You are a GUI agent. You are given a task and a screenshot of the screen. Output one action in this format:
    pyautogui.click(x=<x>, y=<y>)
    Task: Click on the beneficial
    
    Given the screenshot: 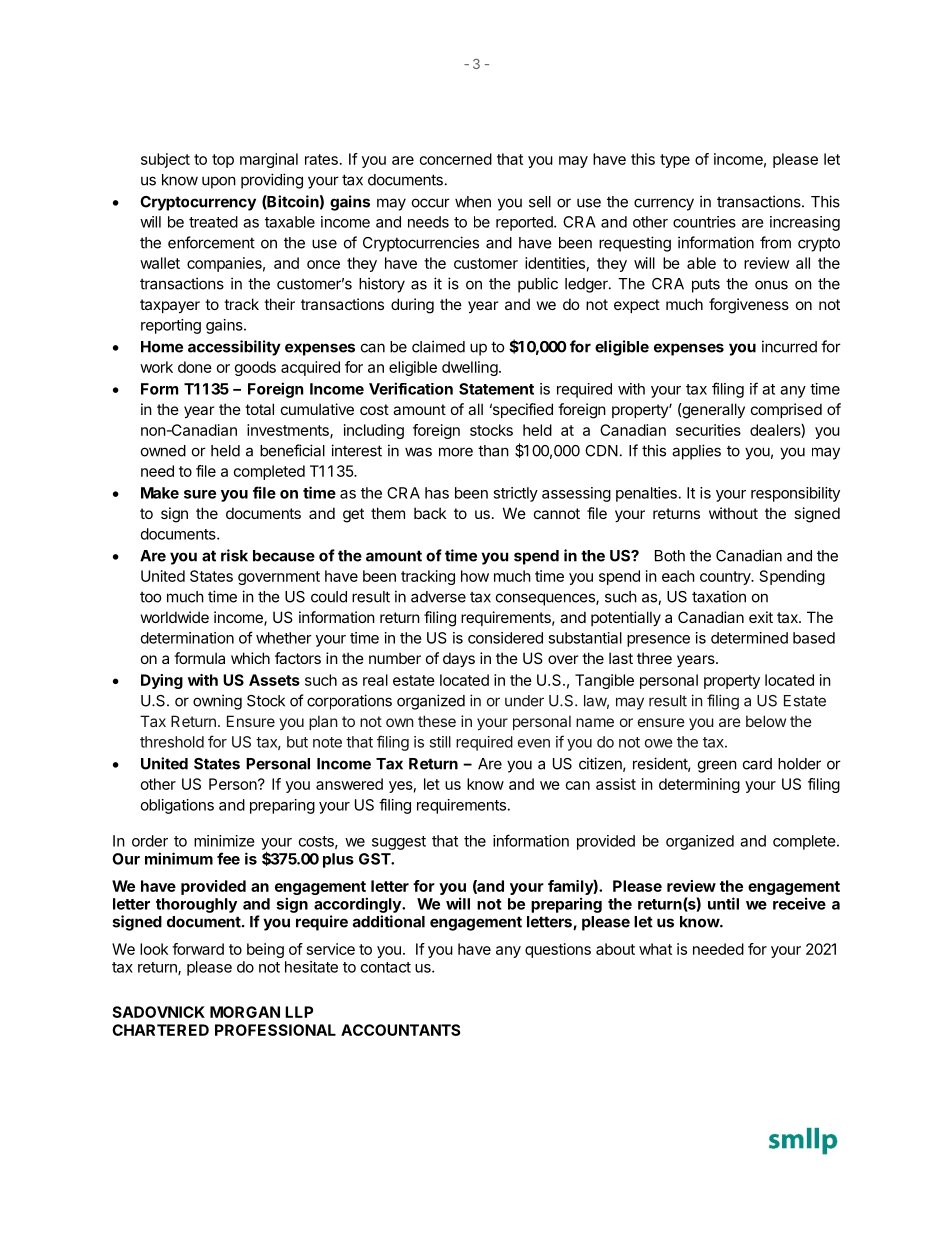 What is the action you would take?
    pyautogui.click(x=292, y=450)
